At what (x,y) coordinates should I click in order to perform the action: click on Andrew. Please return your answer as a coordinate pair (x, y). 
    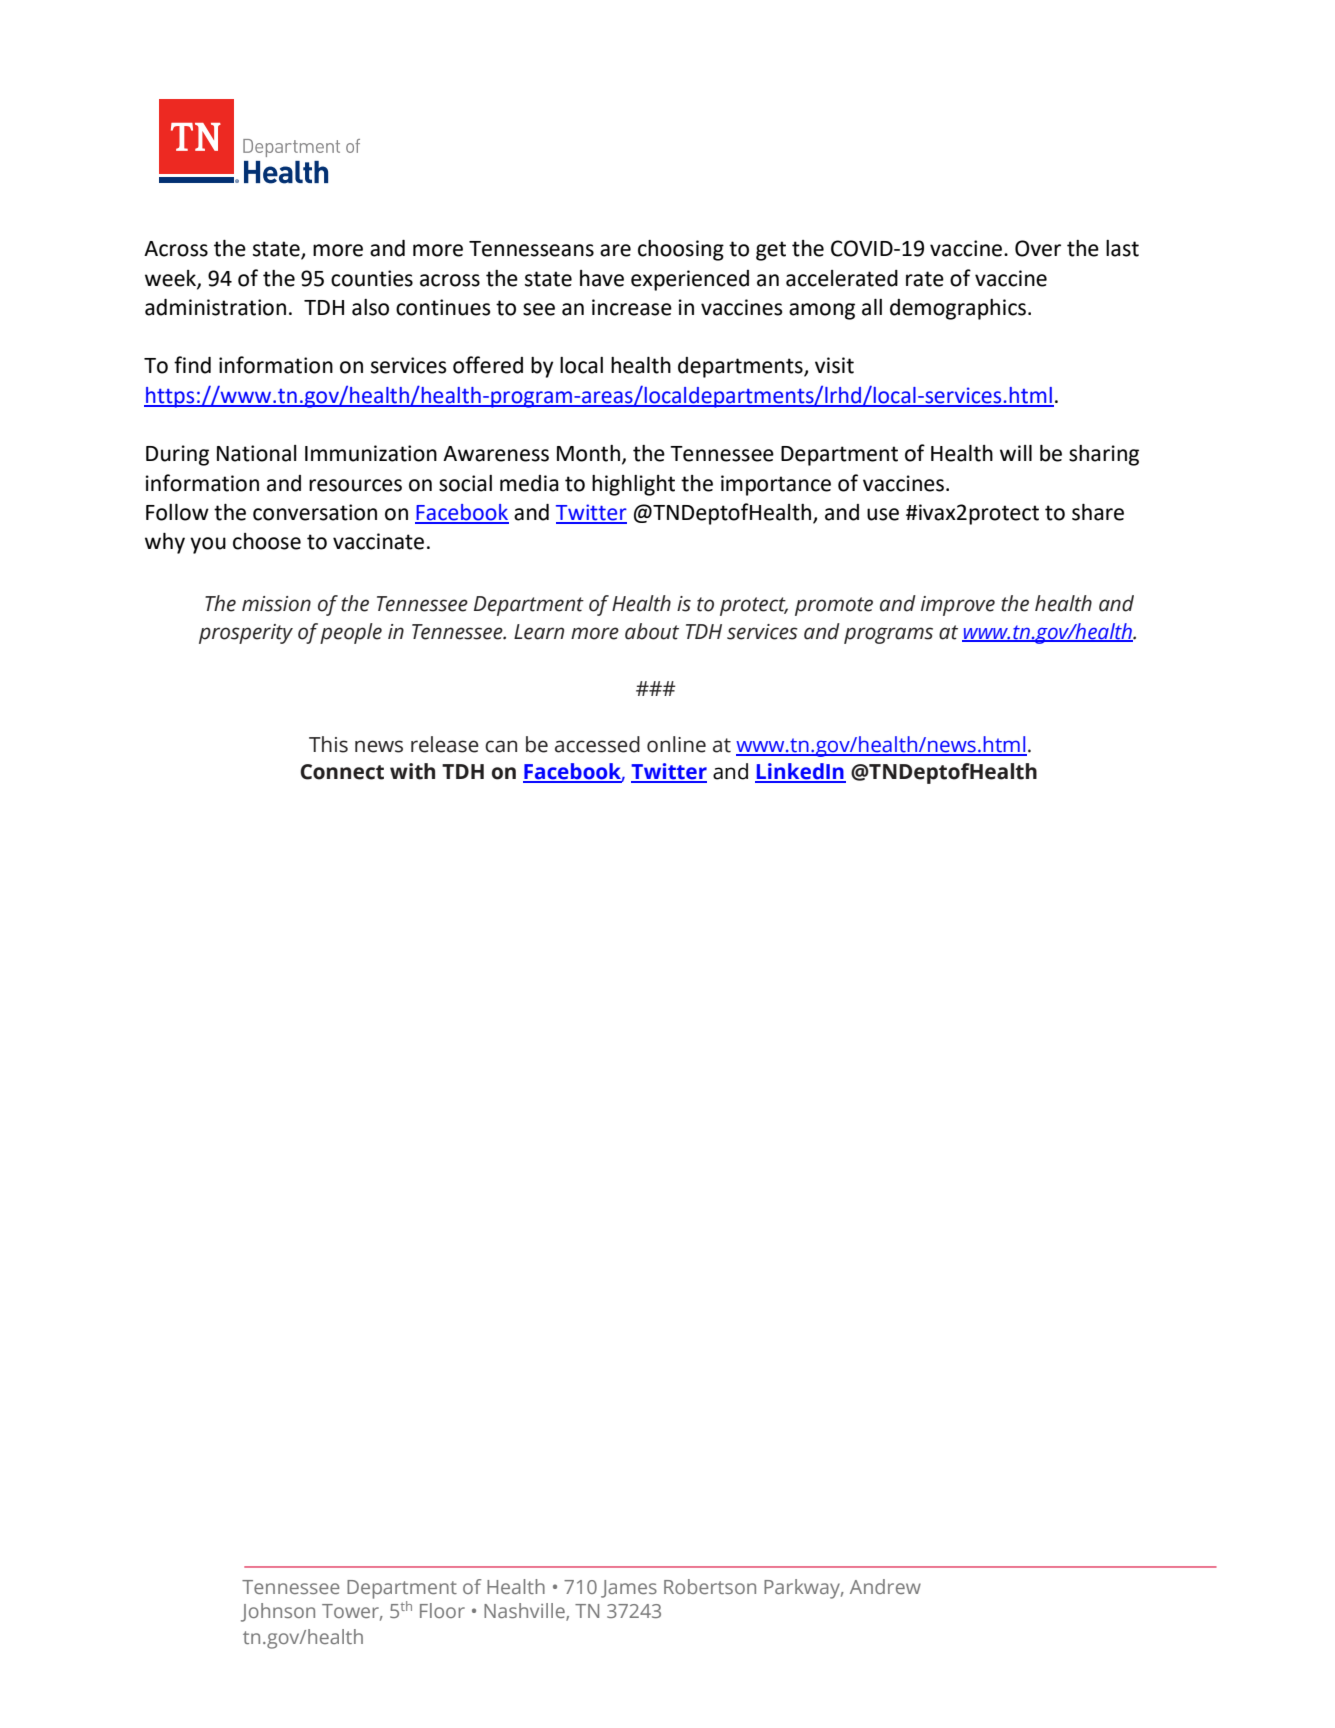
    Looking at the image, I should click on (885, 1586).
